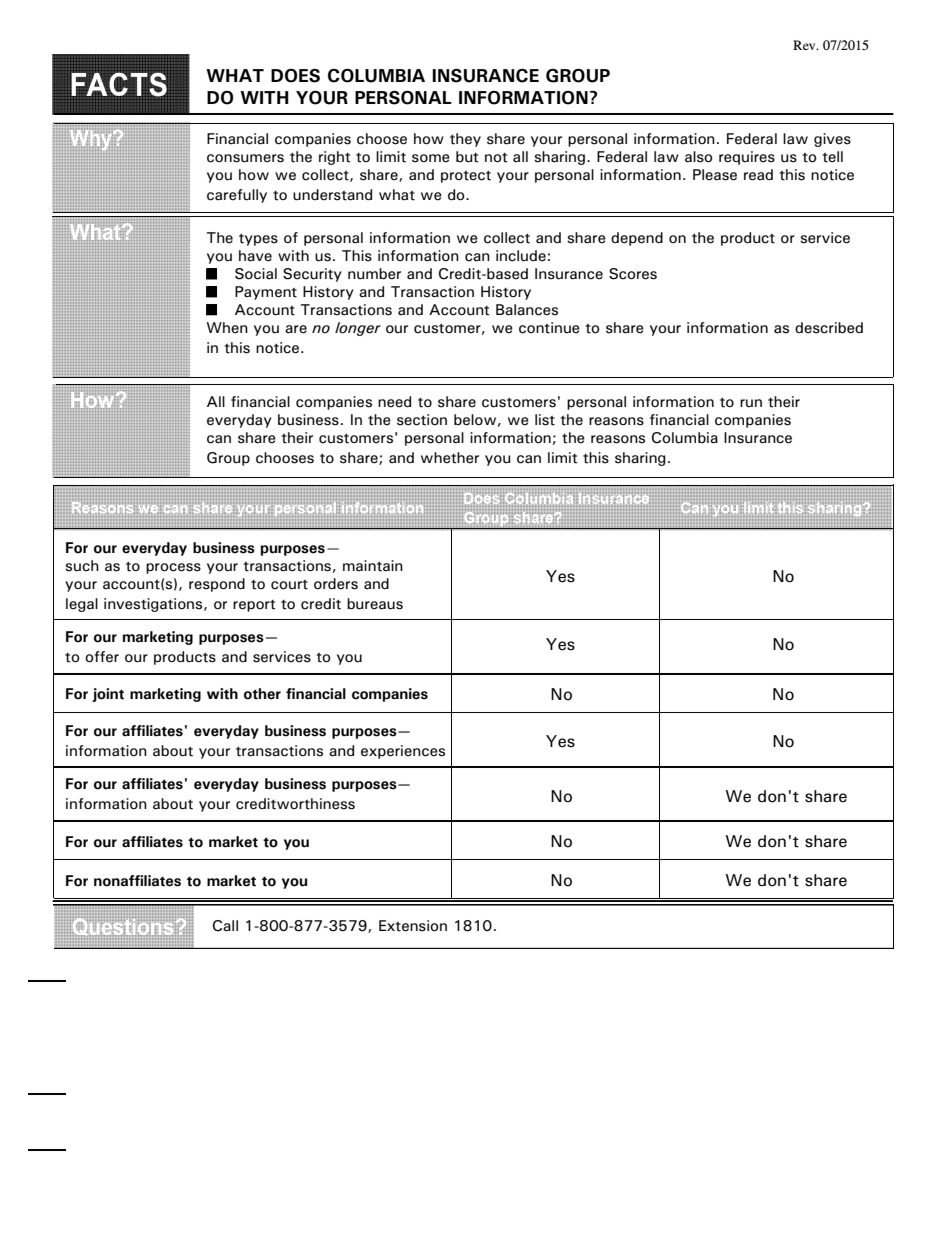 This screenshot has width=952, height=1233. Describe the element at coordinates (805, 45) in the screenshot. I see `Rev` at that location.
